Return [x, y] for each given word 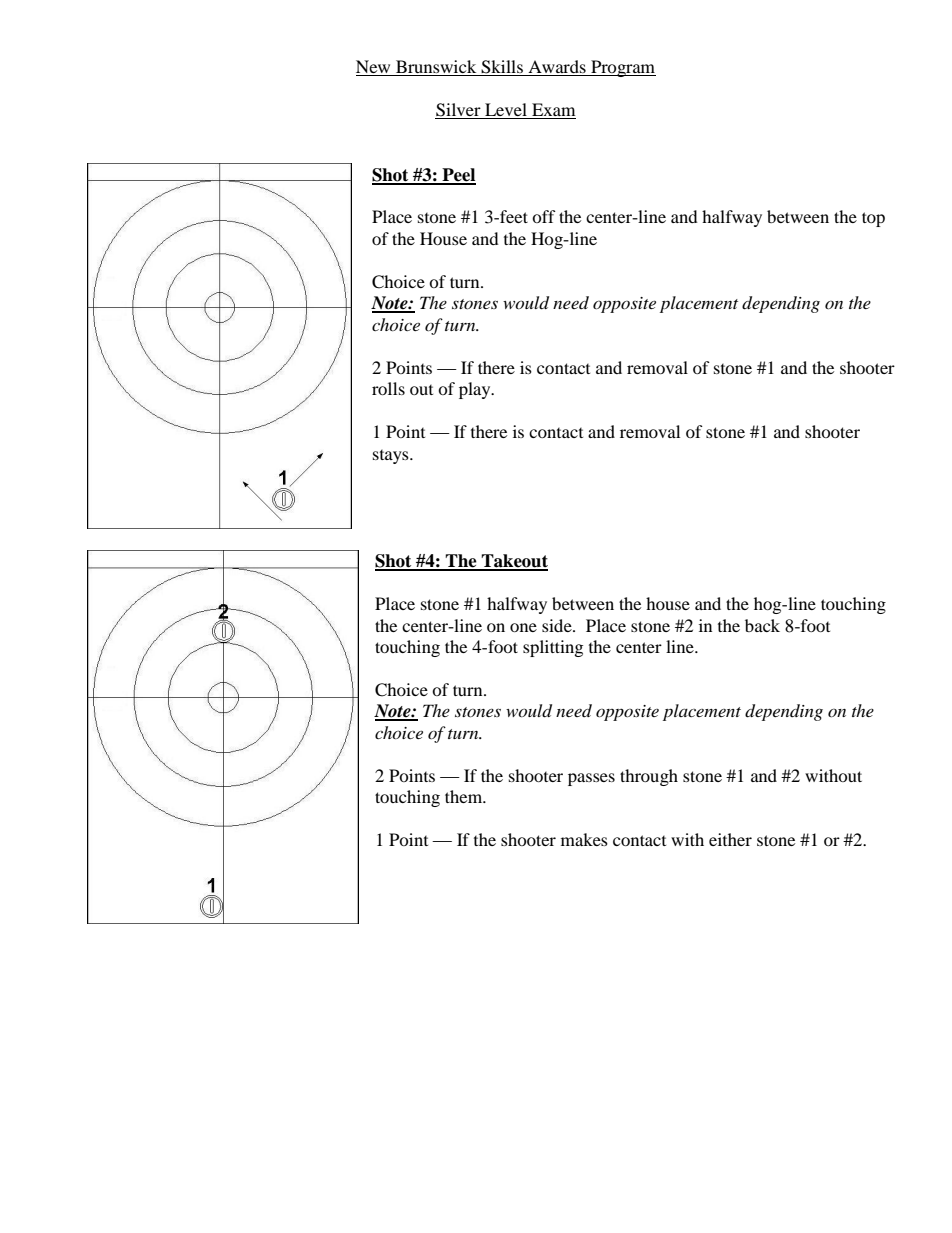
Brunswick [436, 68]
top [873, 219]
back [762, 625]
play [476, 390]
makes [584, 839]
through [649, 777]
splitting [553, 648]
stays [392, 457]
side [558, 625]
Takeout [514, 562]
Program [622, 68]
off [544, 216]
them [465, 796]
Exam [553, 109]
